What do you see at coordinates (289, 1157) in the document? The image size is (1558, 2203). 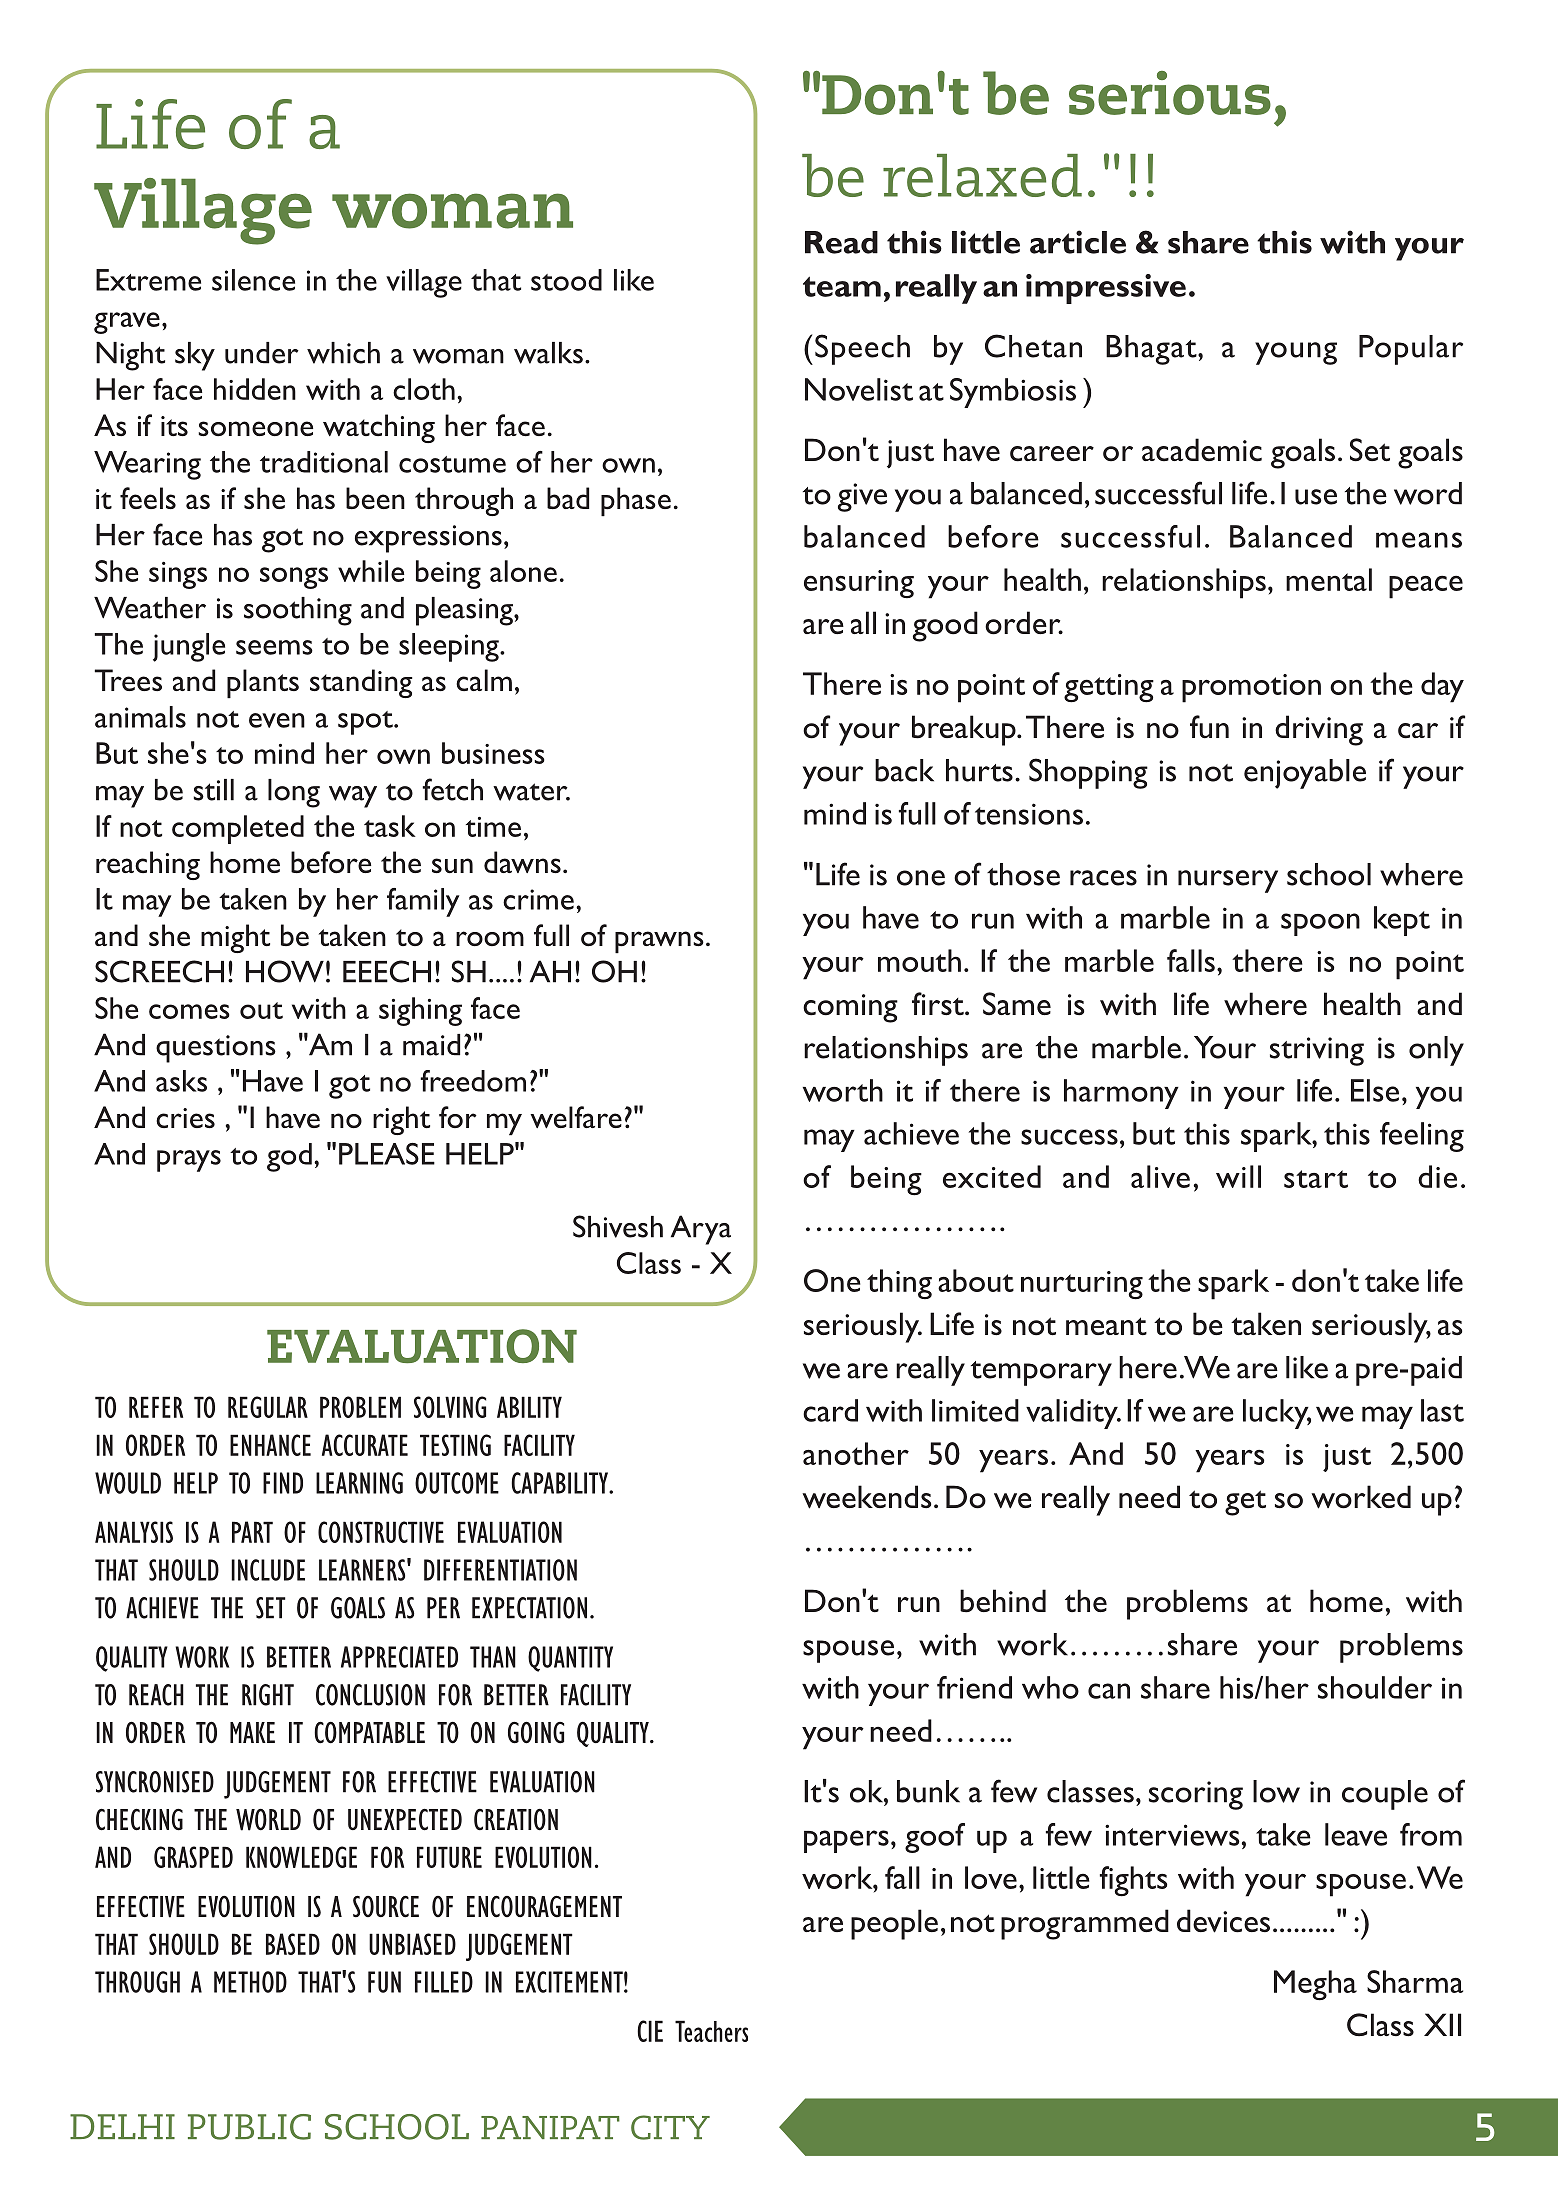 I see `god` at bounding box center [289, 1157].
